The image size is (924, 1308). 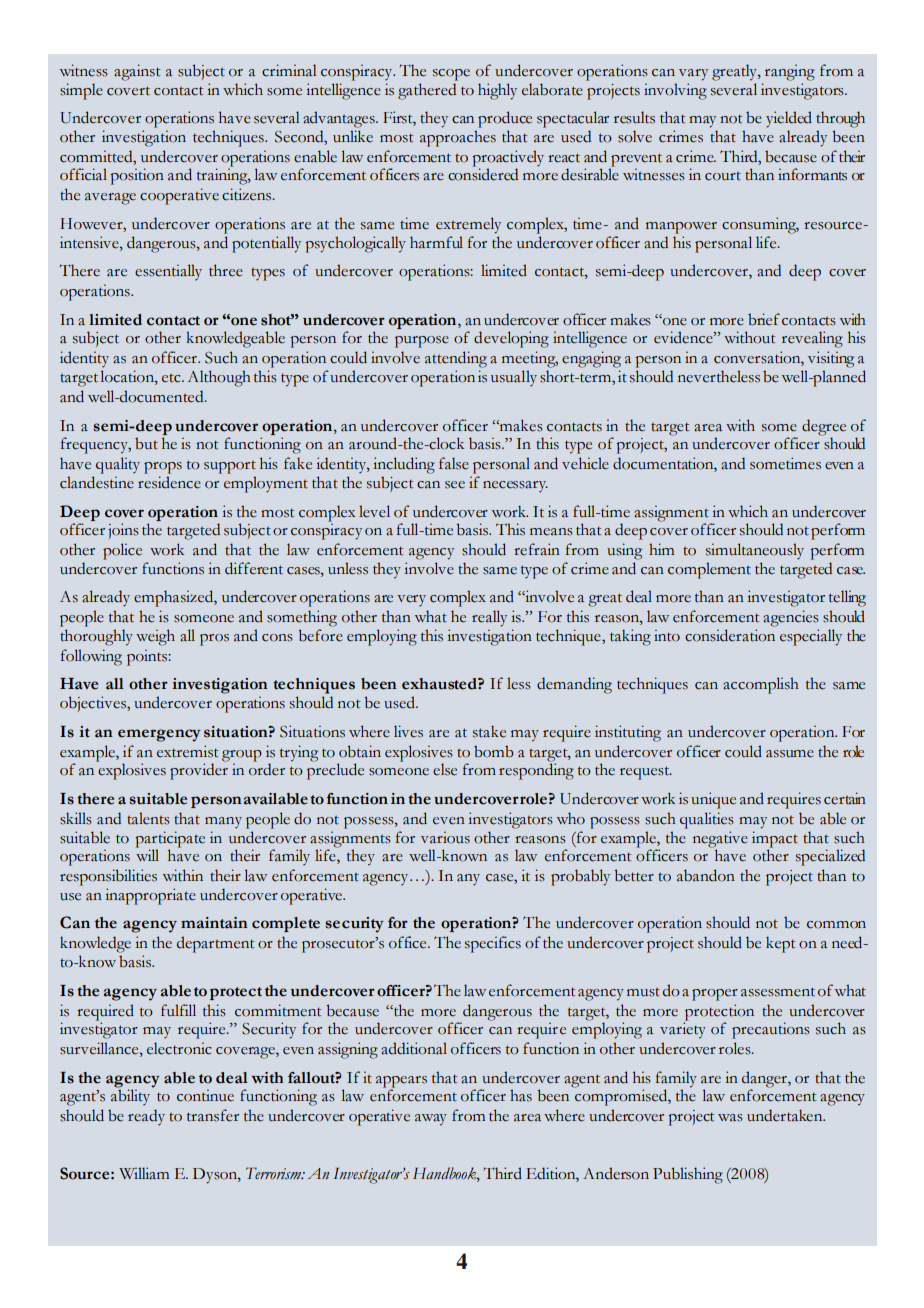 I want to click on unique, so click(x=713, y=800).
